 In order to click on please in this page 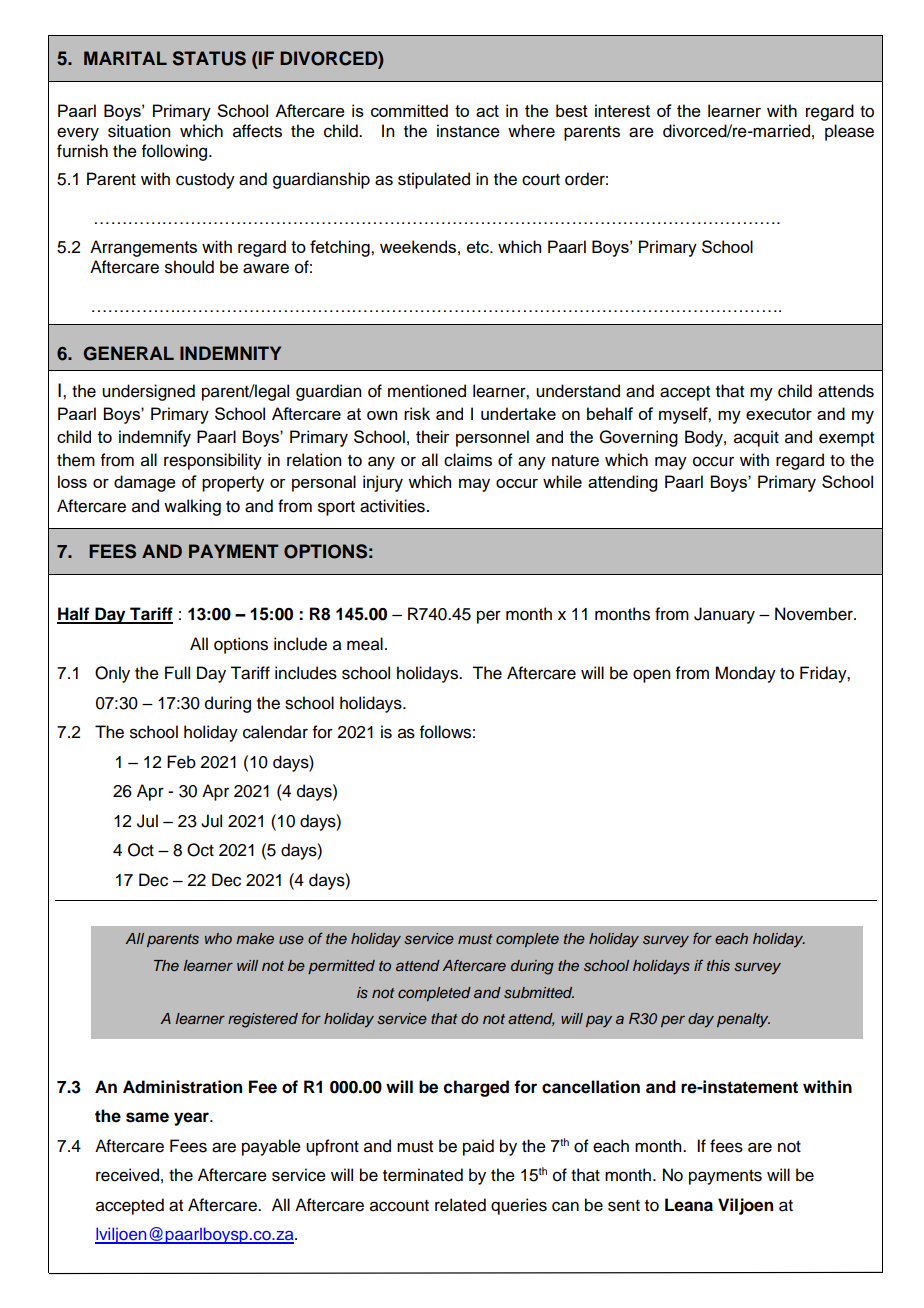, I will do `click(849, 132)`.
